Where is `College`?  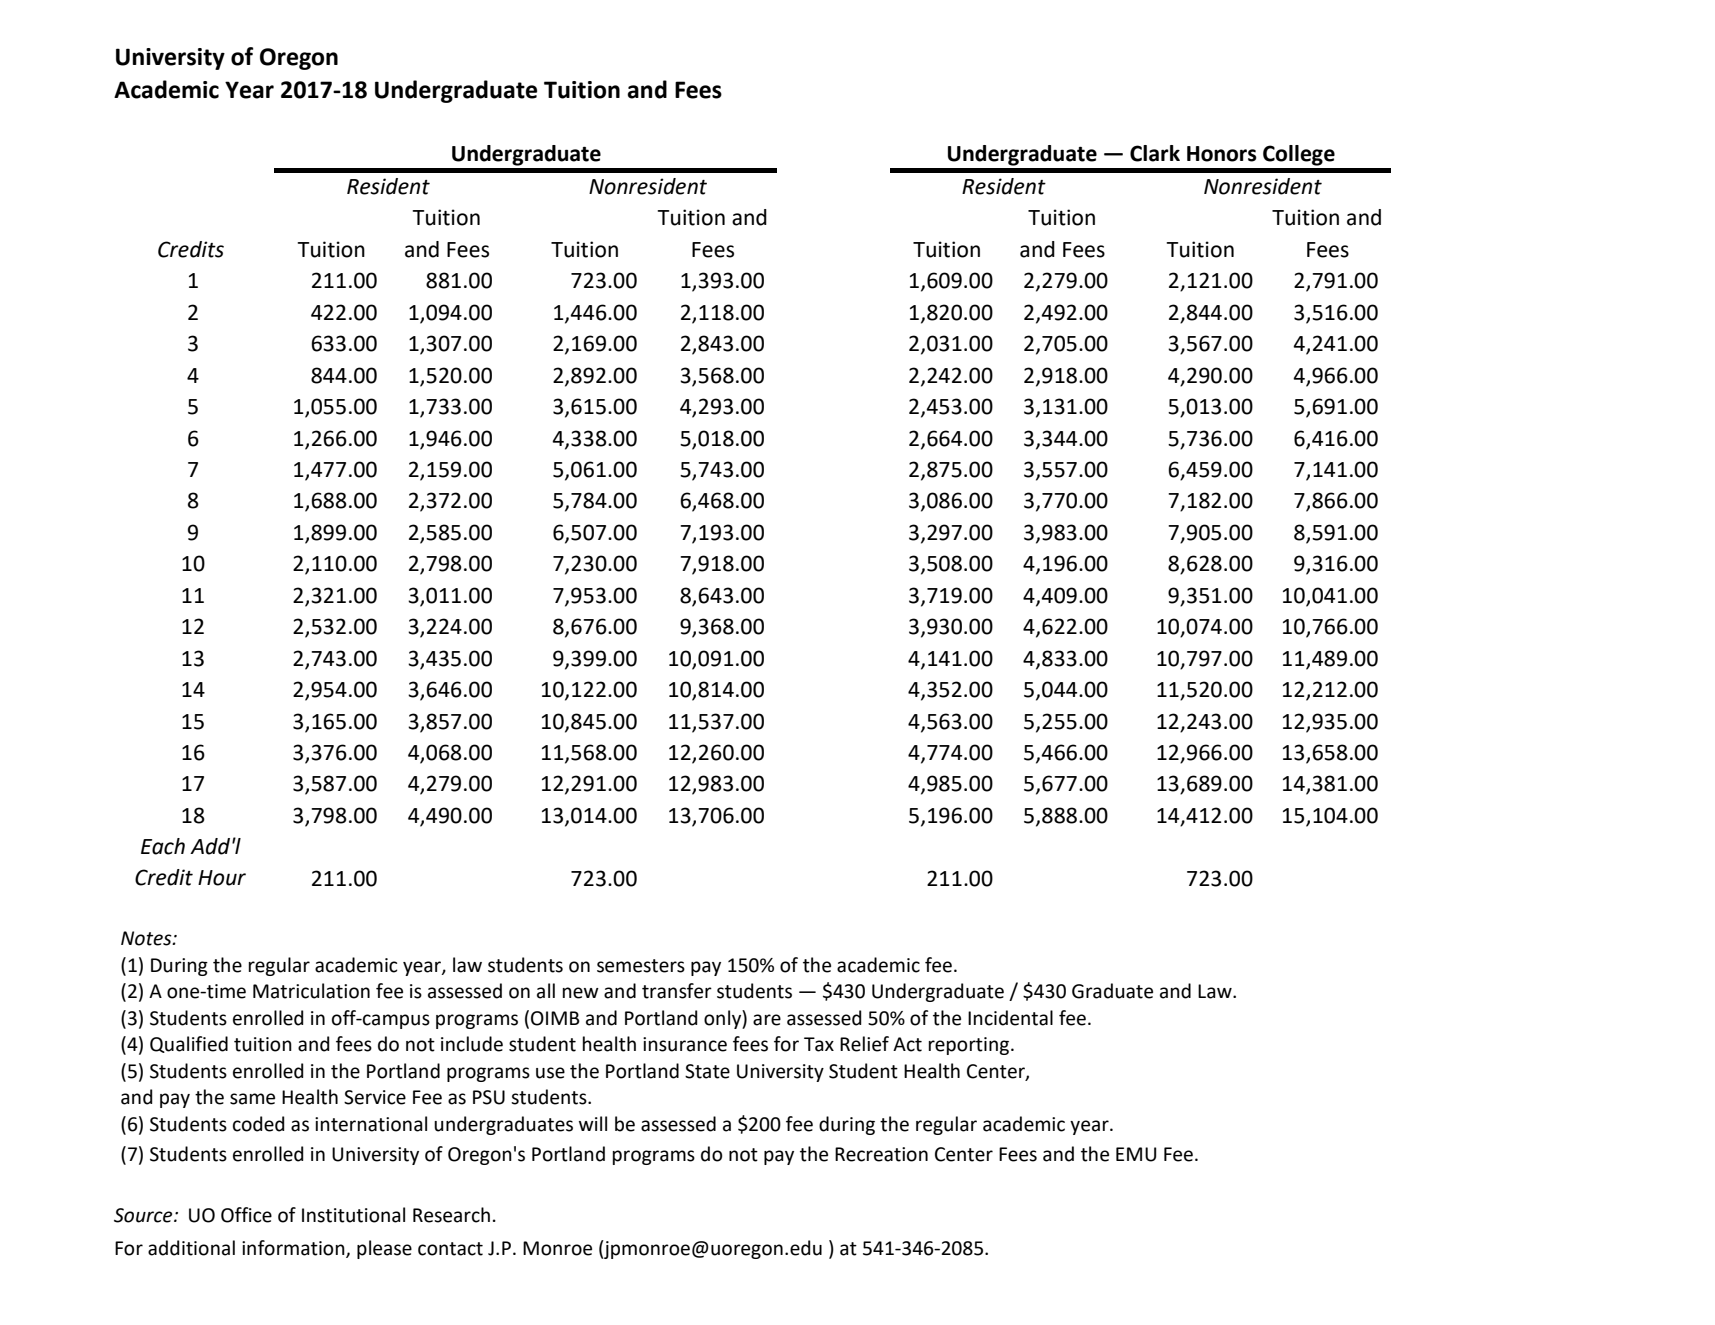
College is located at coordinates (1299, 155).
